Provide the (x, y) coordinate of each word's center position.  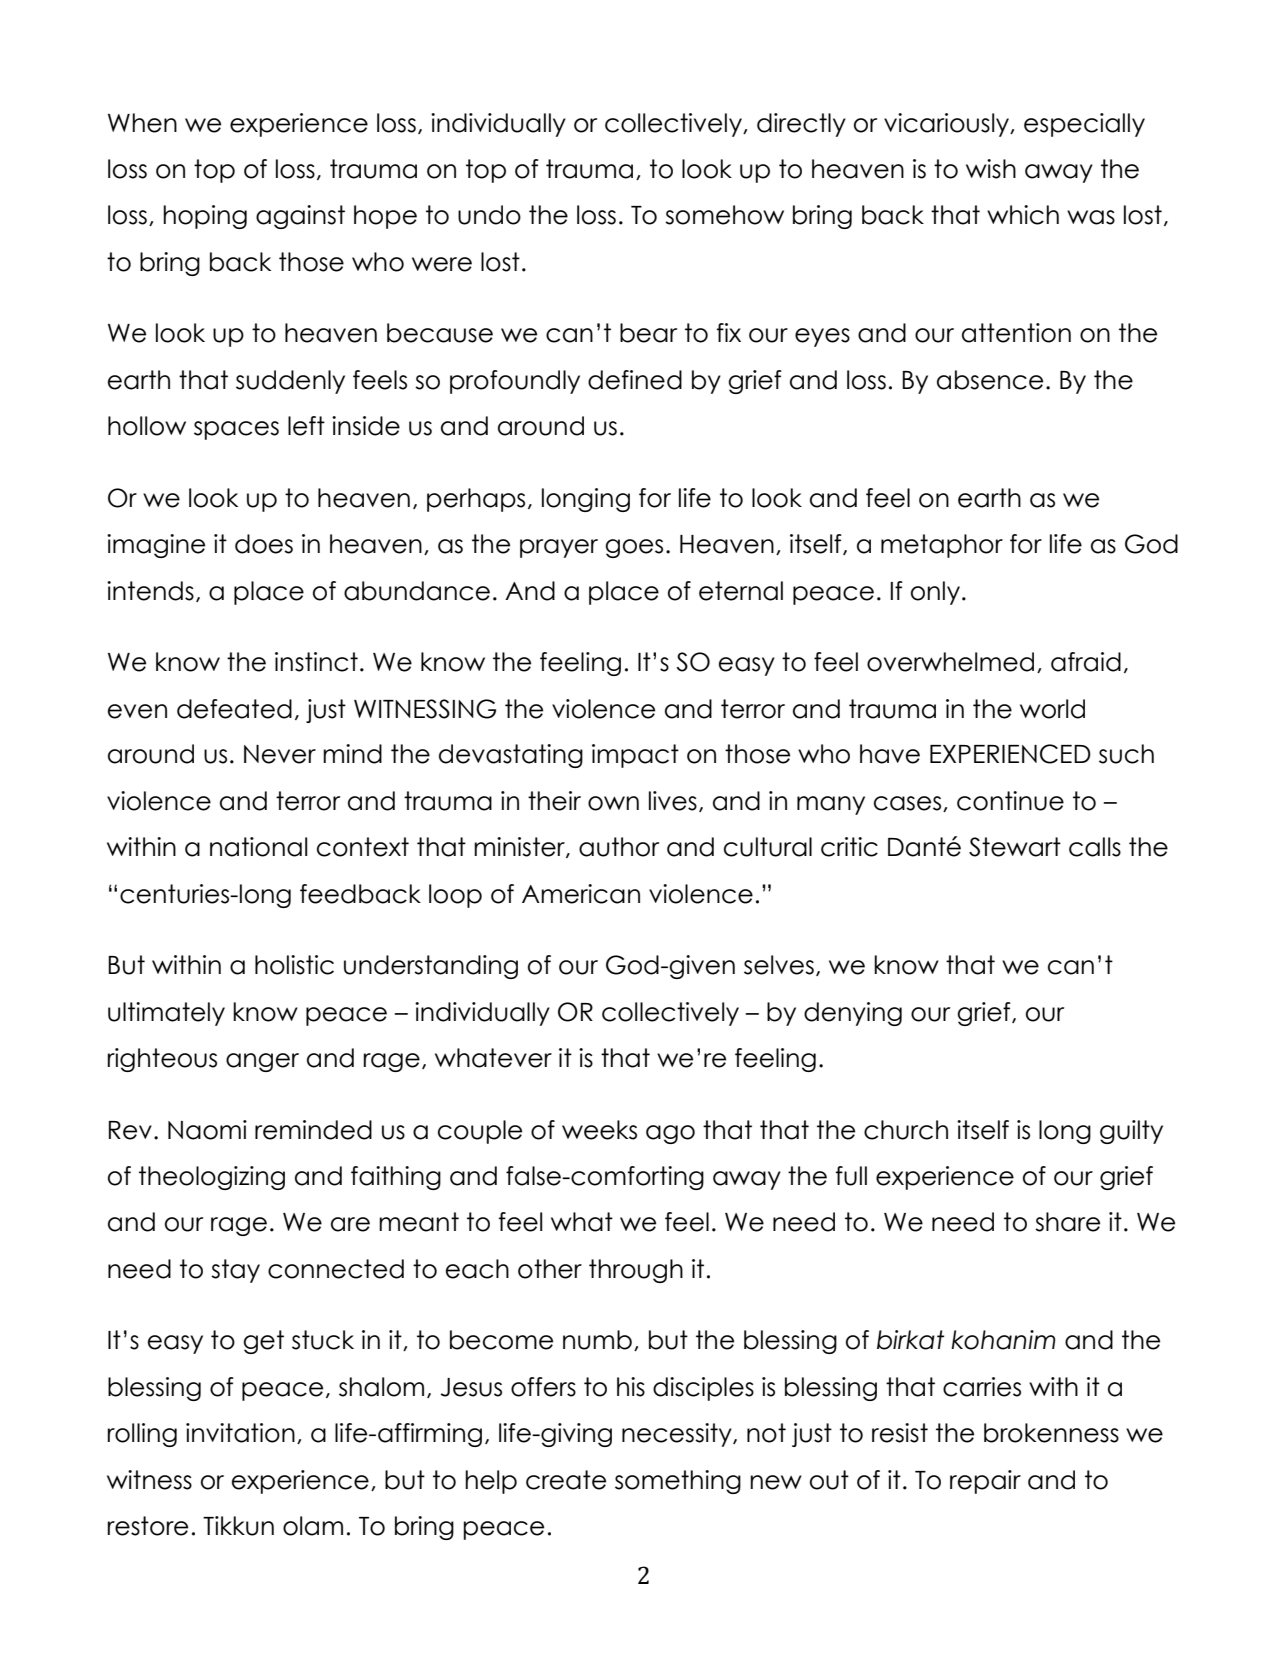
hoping (205, 217)
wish (991, 169)
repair (985, 1482)
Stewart (1015, 847)
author (619, 847)
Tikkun (238, 1526)
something (678, 1482)
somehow (724, 215)
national (258, 847)
